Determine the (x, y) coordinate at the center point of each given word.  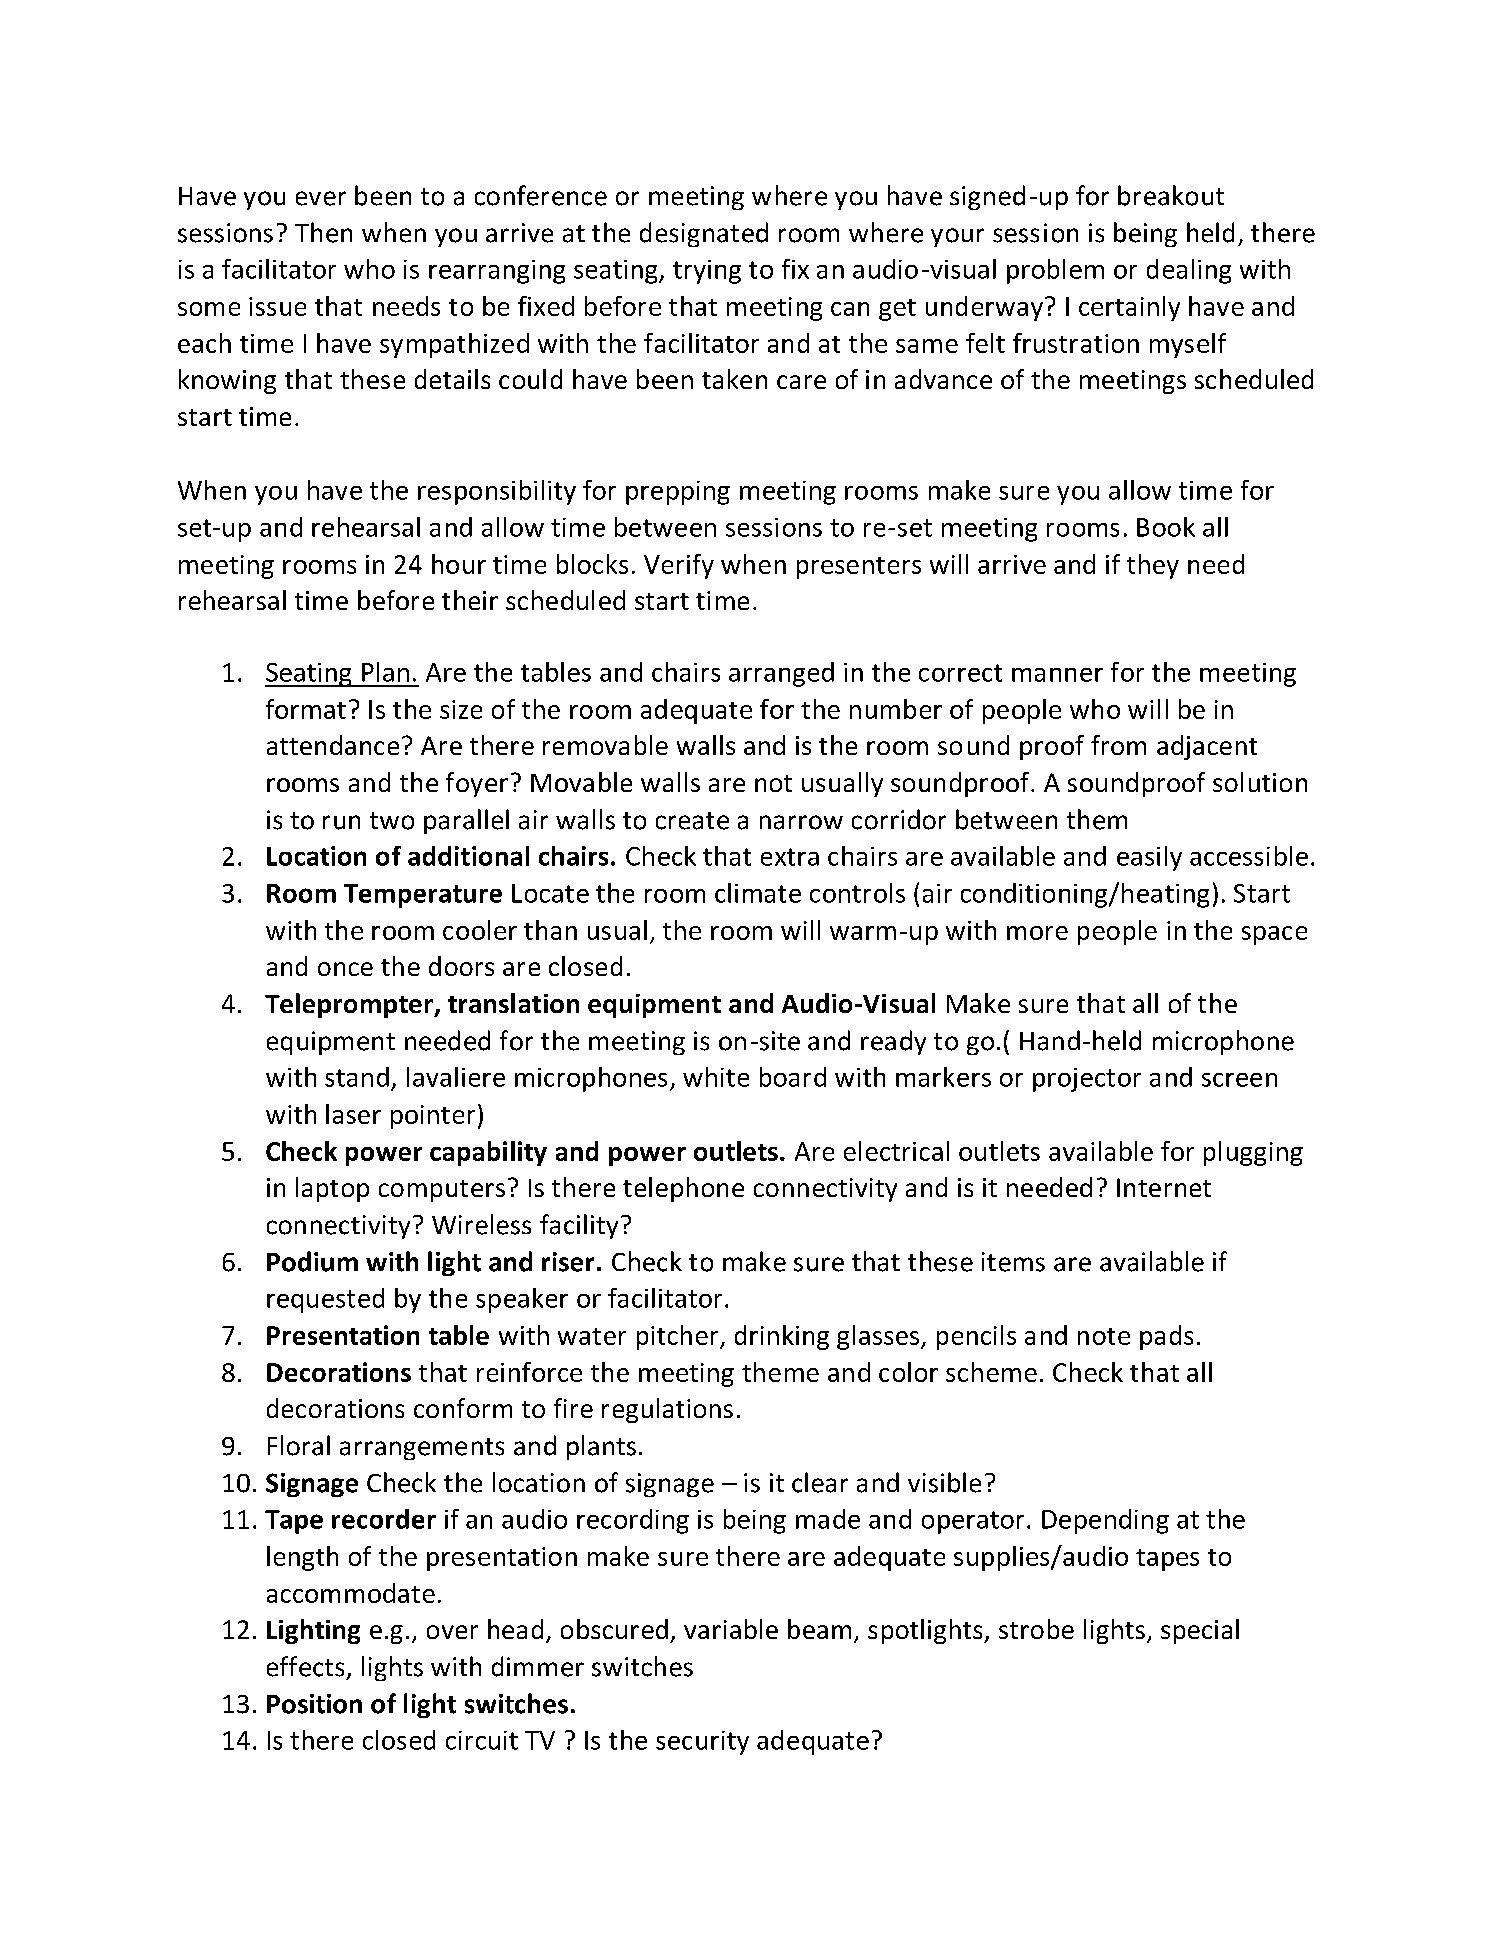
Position (314, 1704)
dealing (1189, 271)
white (716, 1077)
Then (323, 232)
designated (704, 234)
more (1037, 933)
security (702, 1743)
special (1200, 1631)
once (345, 969)
